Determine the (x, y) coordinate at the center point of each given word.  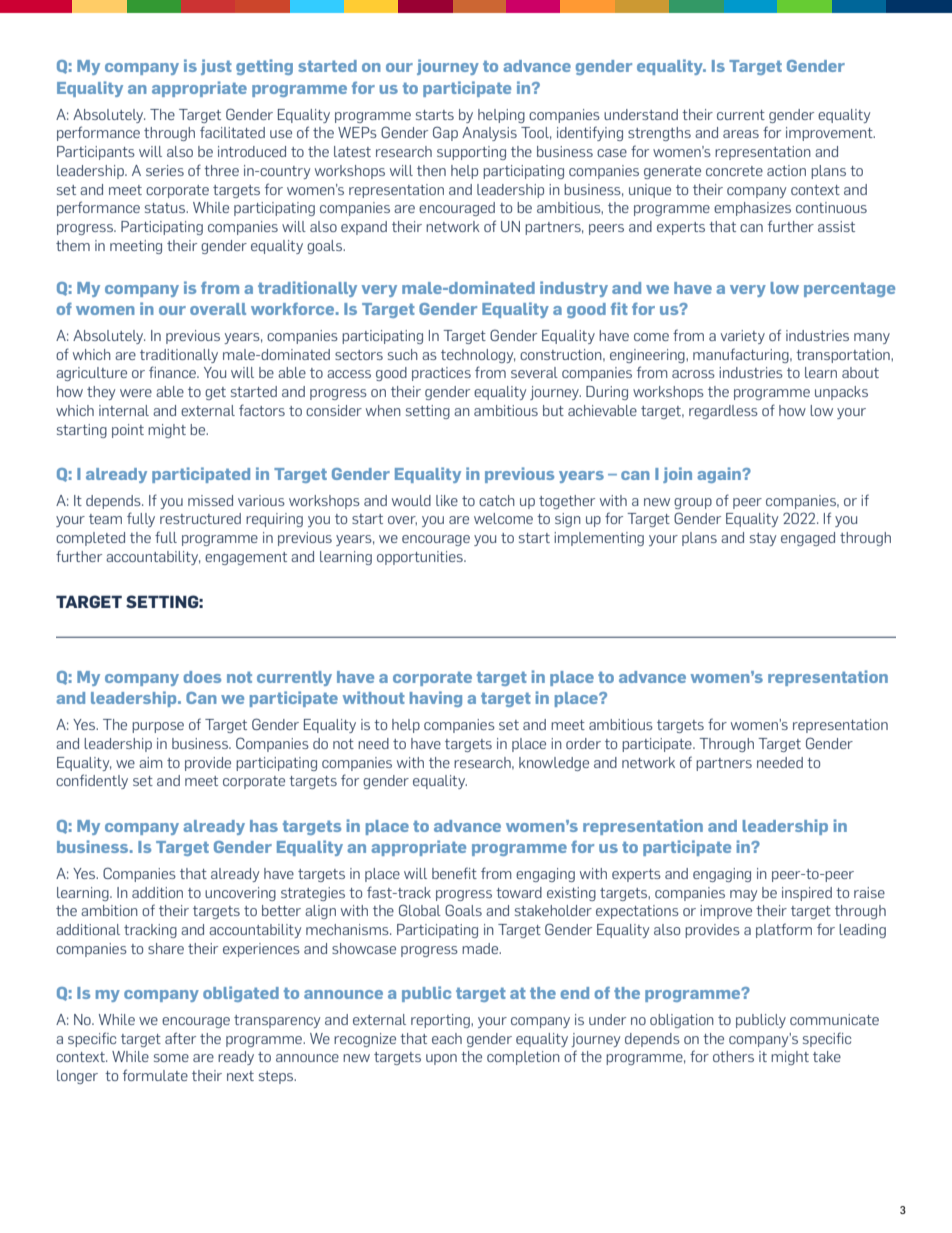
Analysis (489, 134)
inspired (807, 894)
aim (150, 762)
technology (478, 356)
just (216, 67)
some (171, 1058)
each (447, 1038)
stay (763, 539)
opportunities (421, 558)
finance (173, 372)
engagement (246, 558)
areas (741, 134)
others (733, 1056)
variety (743, 337)
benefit (454, 873)
